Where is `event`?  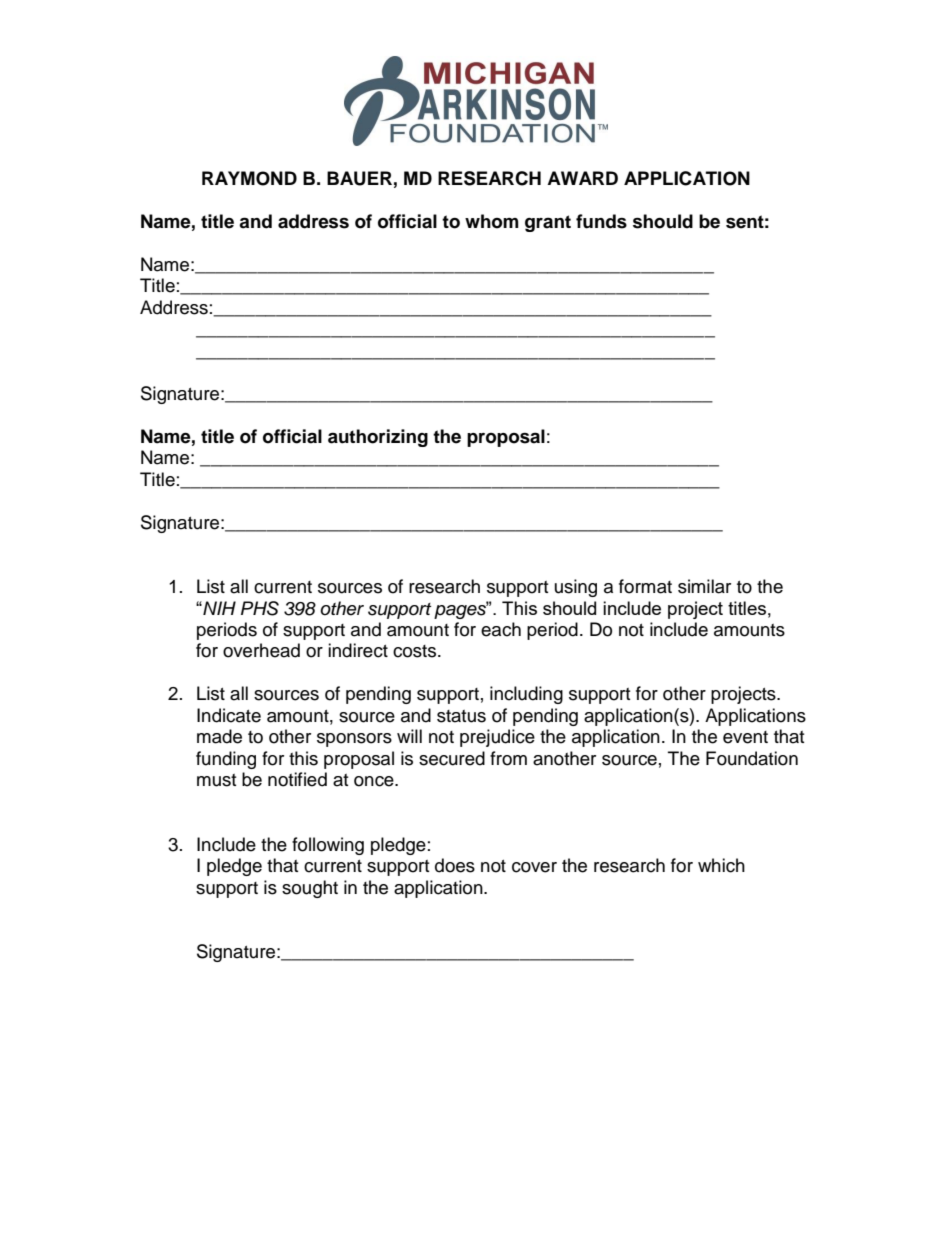
event is located at coordinates (745, 737).
